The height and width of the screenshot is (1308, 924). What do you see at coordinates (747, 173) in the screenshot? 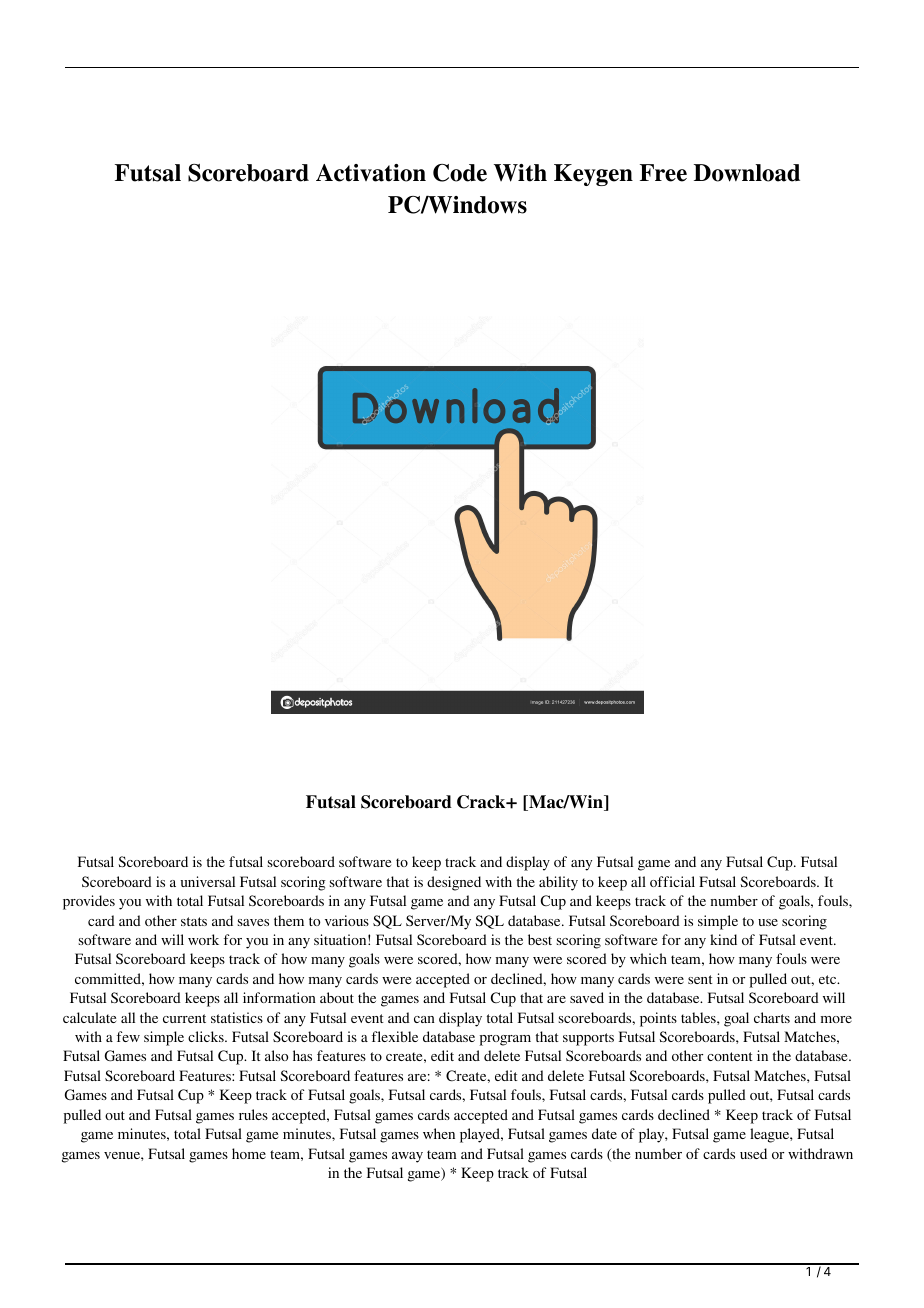
I see `Download` at bounding box center [747, 173].
